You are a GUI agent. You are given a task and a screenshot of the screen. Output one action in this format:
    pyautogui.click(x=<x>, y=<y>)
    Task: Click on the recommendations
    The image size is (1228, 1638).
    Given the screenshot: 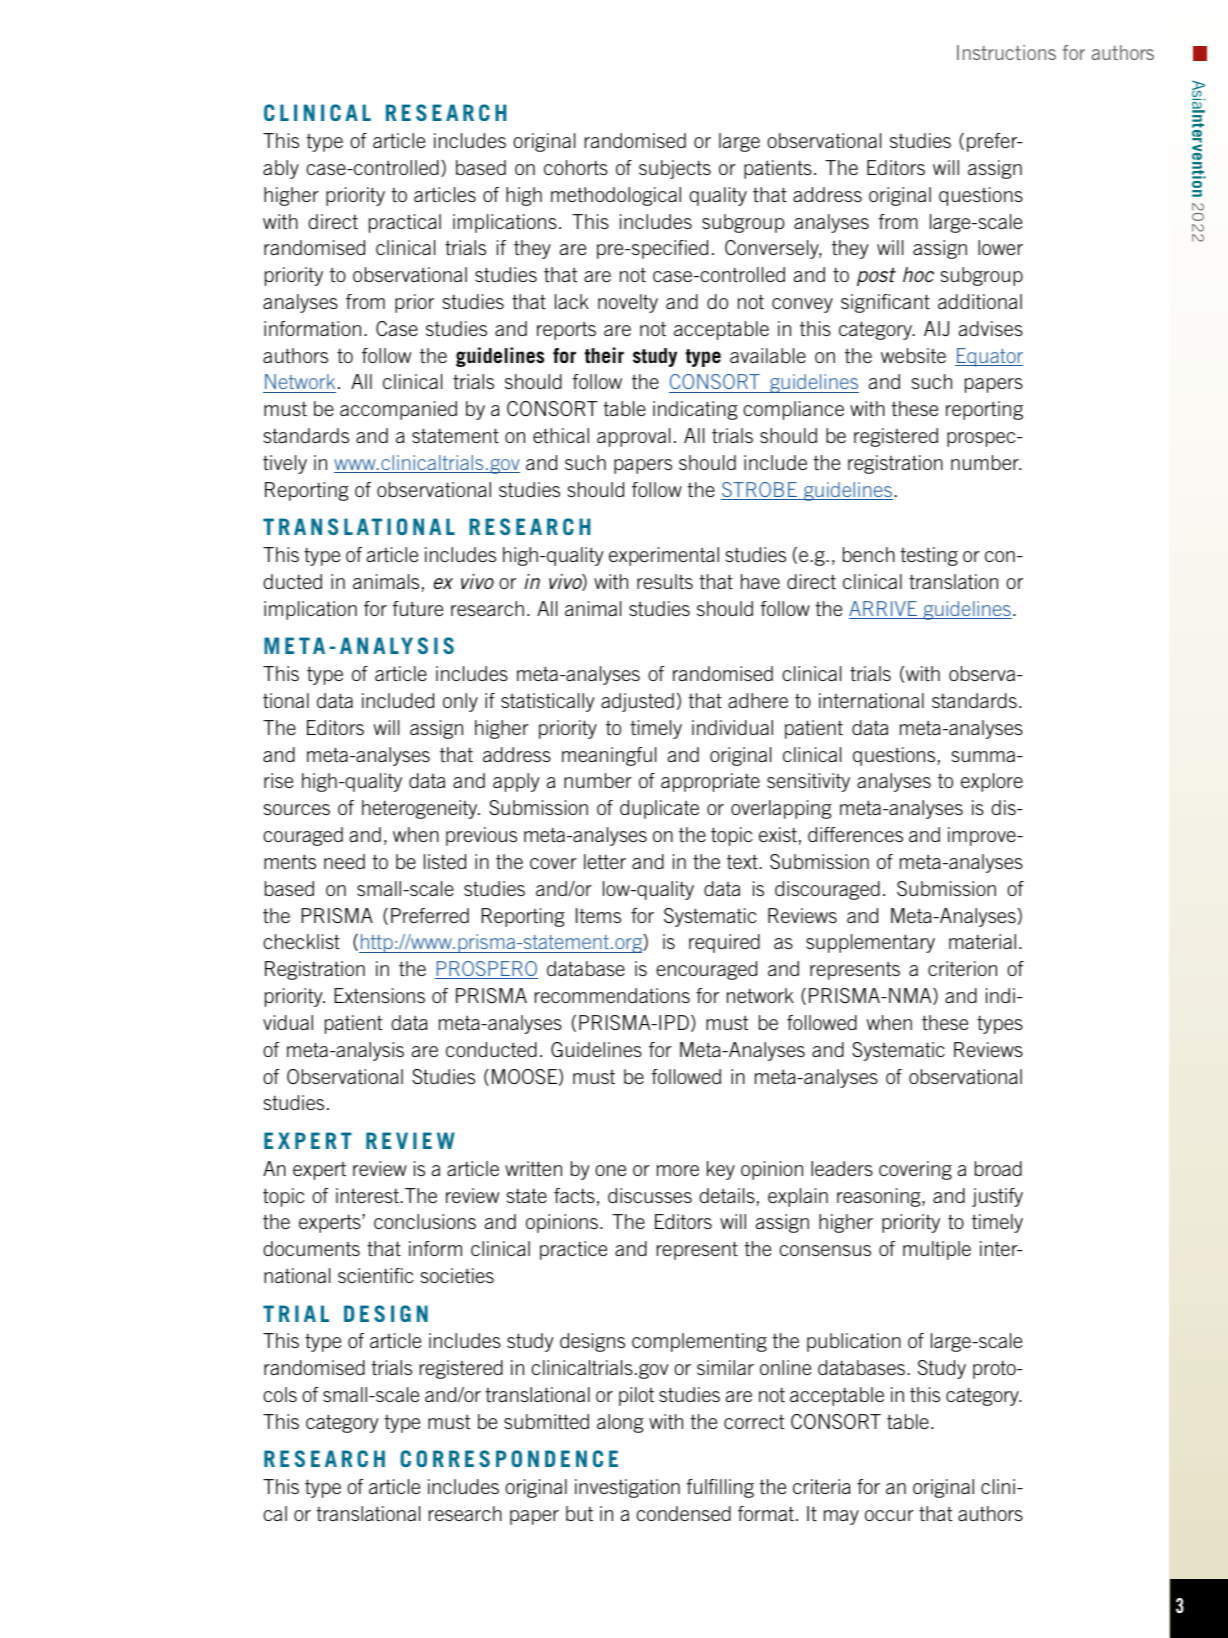 What is the action you would take?
    pyautogui.click(x=612, y=995)
